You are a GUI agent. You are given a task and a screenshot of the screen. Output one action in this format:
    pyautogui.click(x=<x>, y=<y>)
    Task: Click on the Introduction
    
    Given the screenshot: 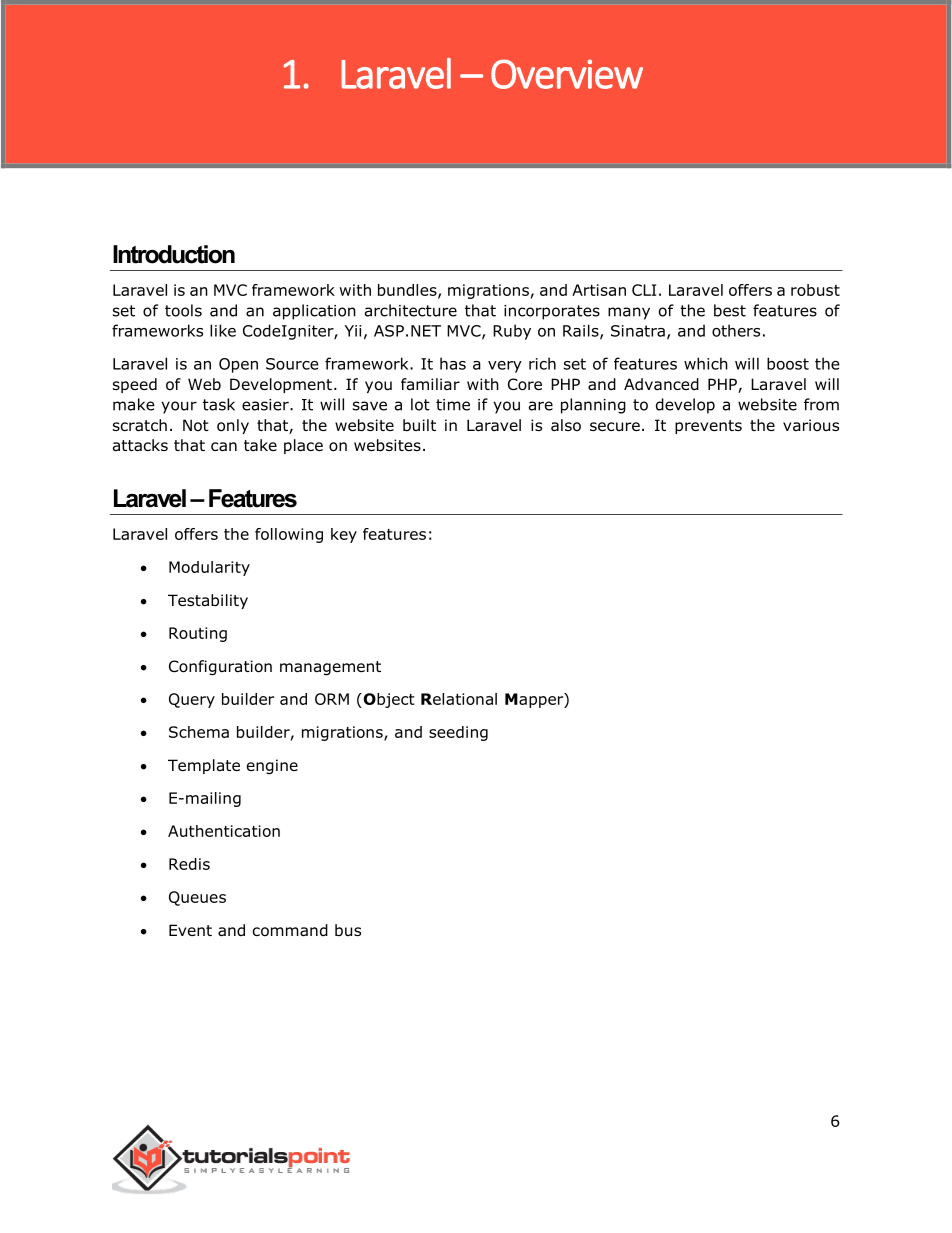 What is the action you would take?
    pyautogui.click(x=174, y=254)
